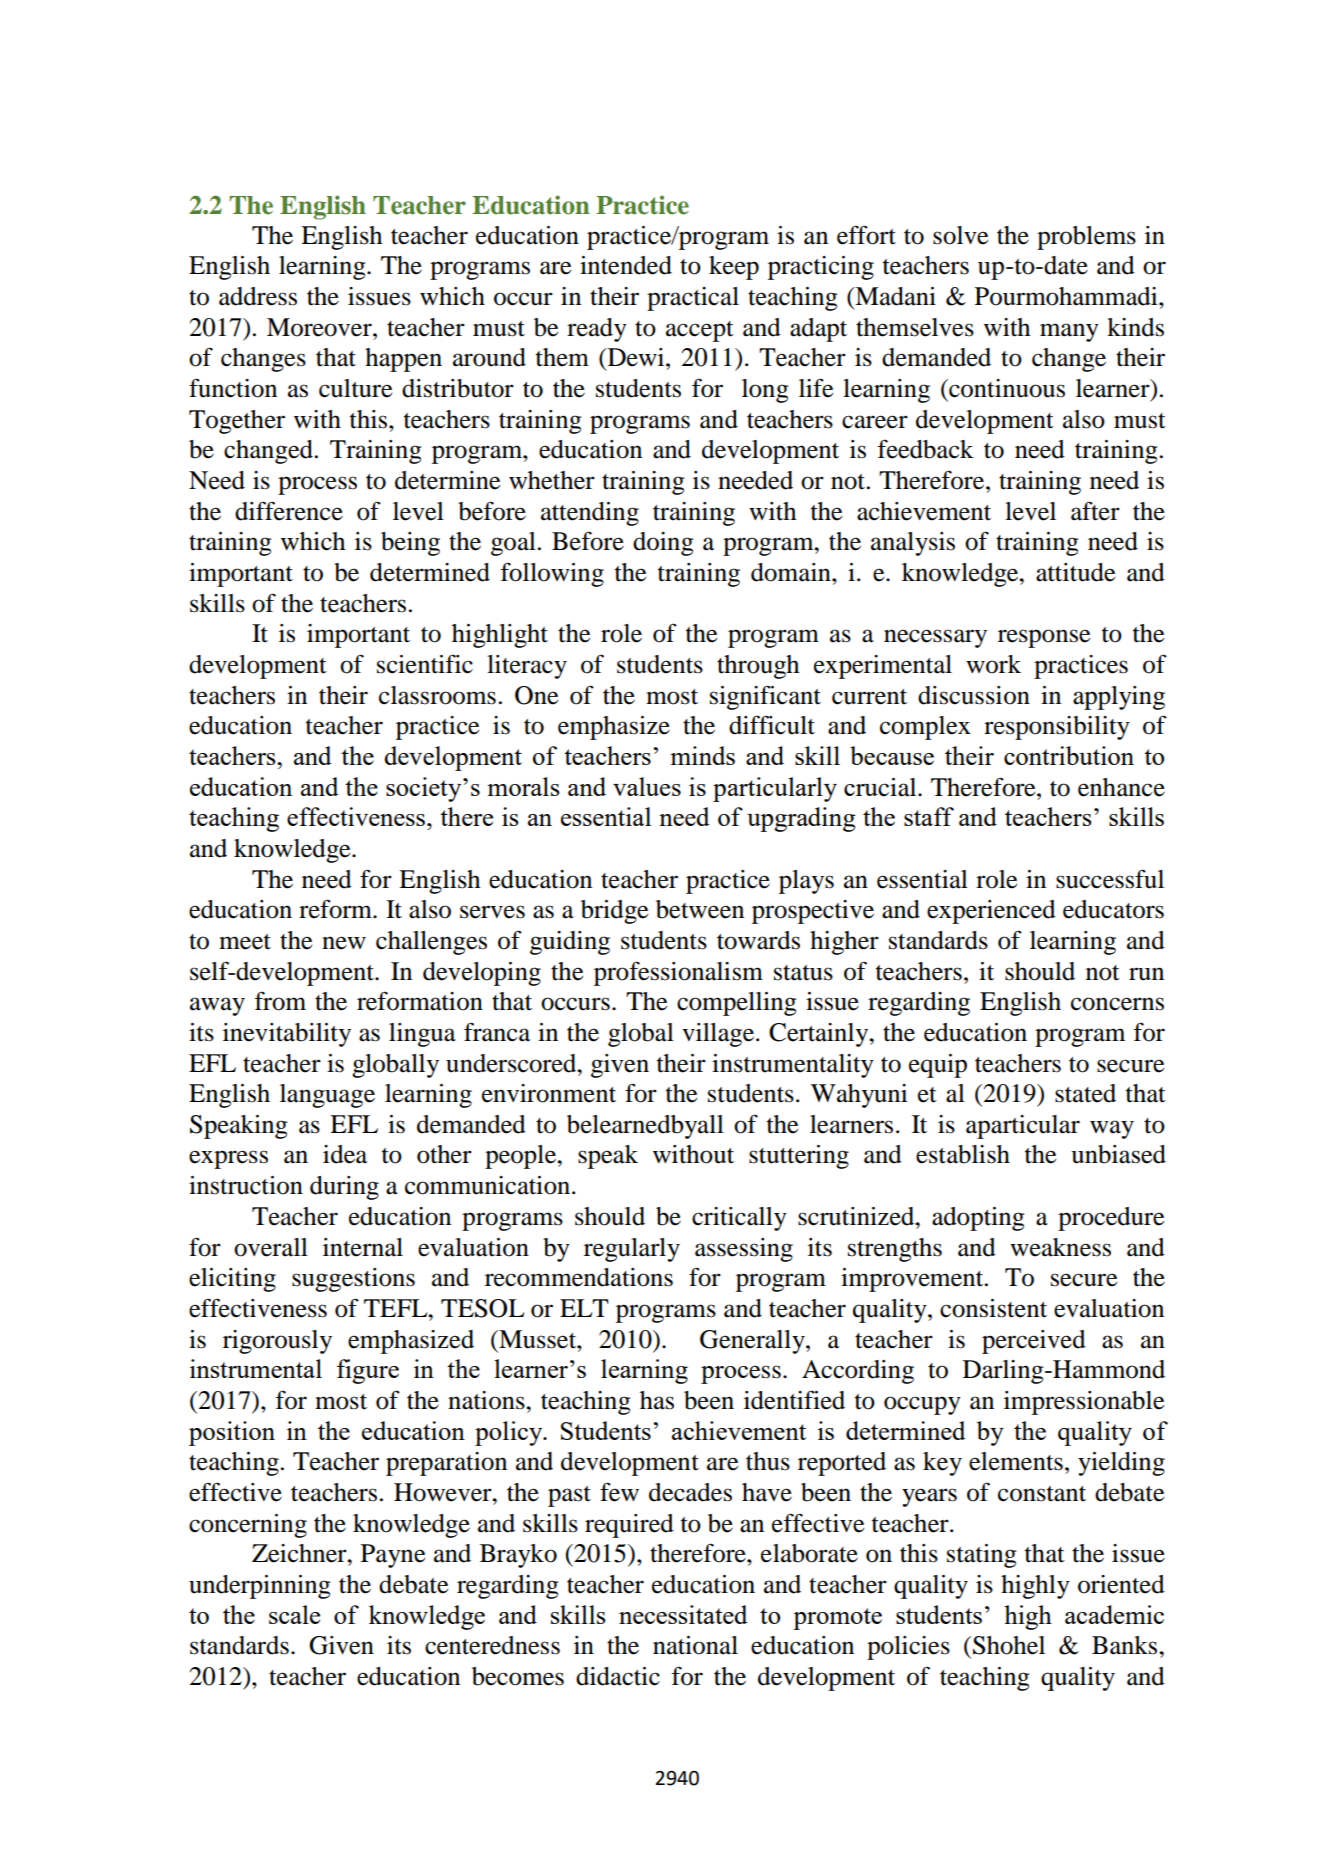 The image size is (1323, 1871). What do you see at coordinates (739, 1219) in the page?
I see `critically` at bounding box center [739, 1219].
